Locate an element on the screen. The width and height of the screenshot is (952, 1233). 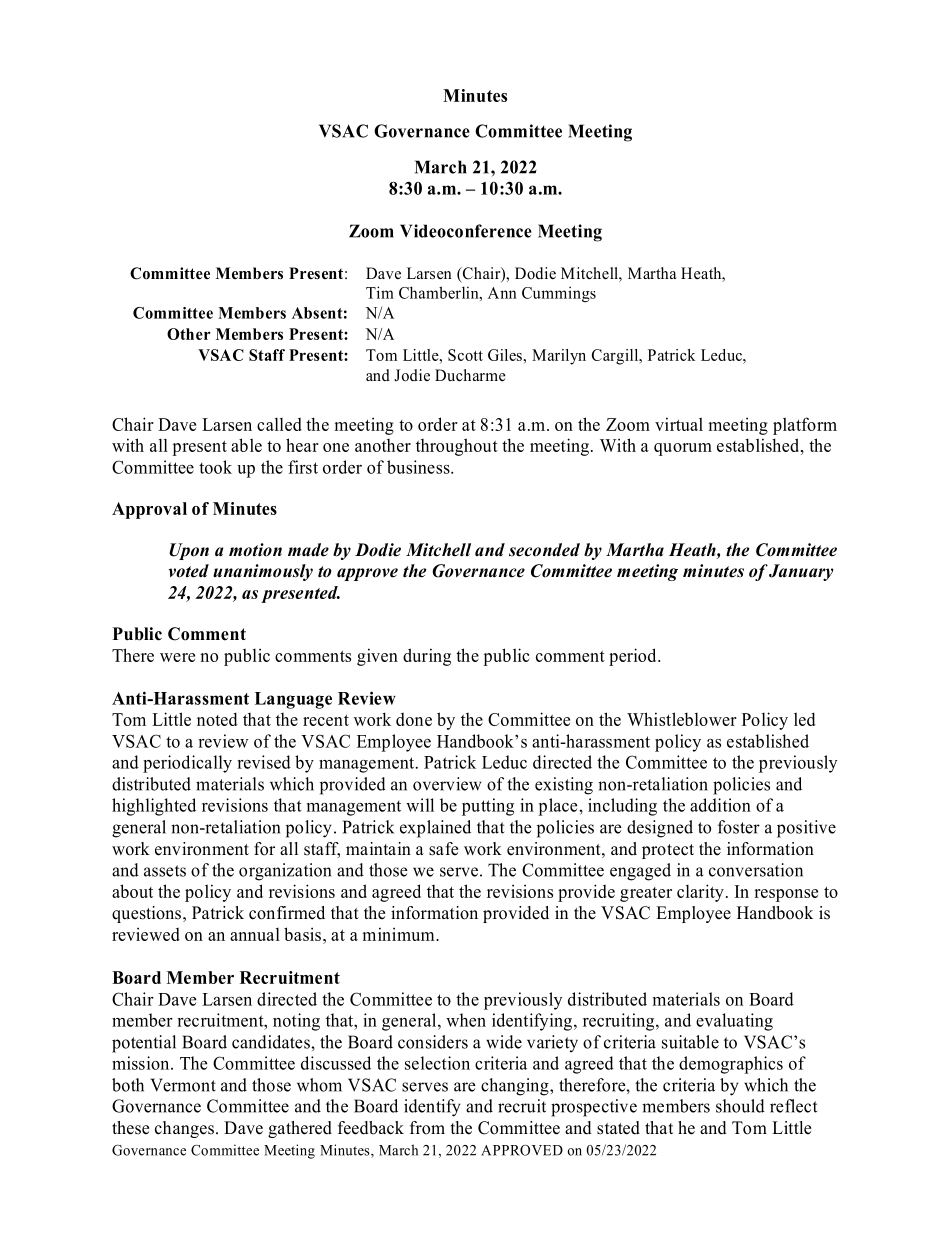
quorum is located at coordinates (683, 449).
